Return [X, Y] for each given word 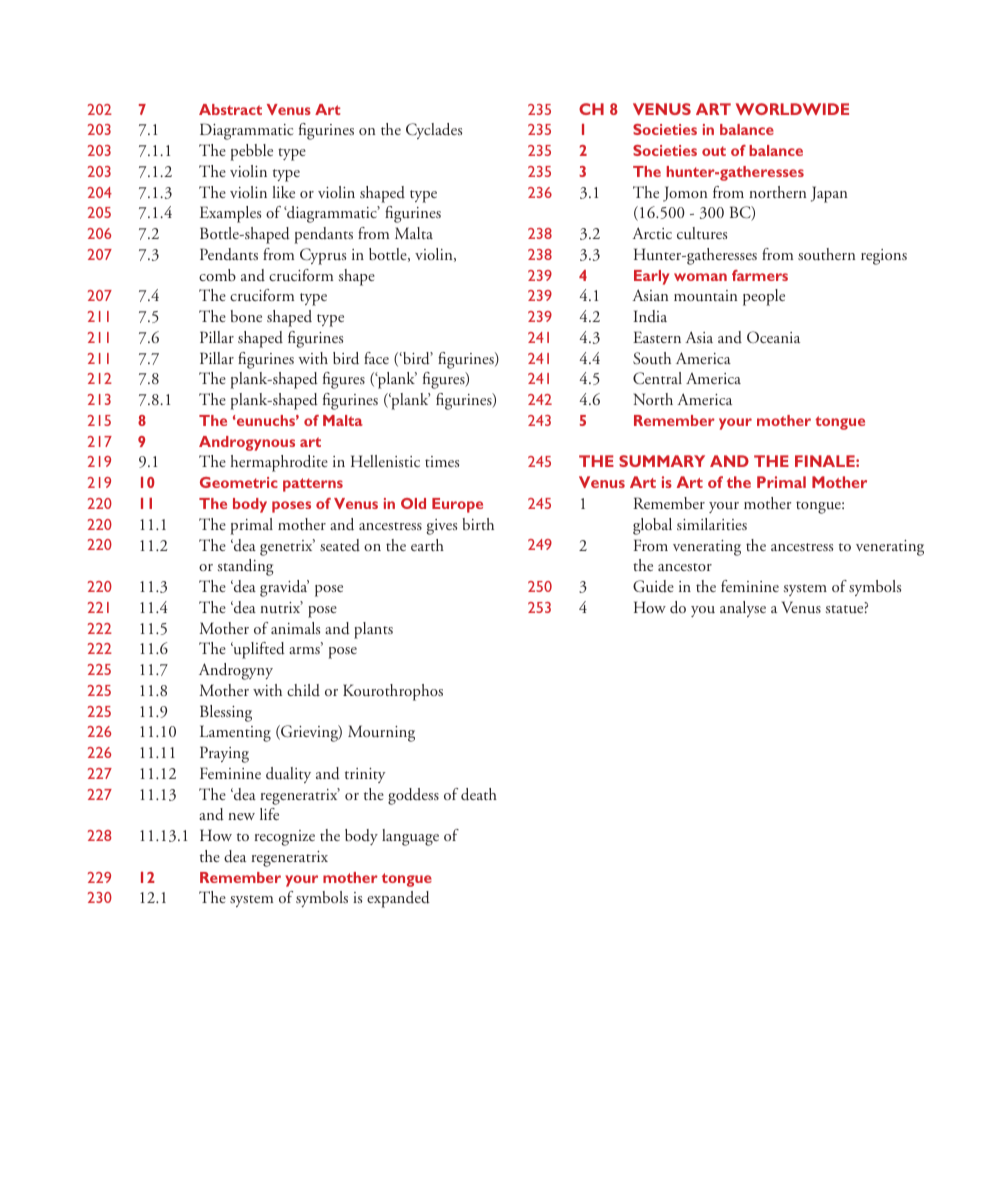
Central [657, 378]
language [410, 837]
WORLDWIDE [792, 109]
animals [295, 628]
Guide [653, 586]
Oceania [773, 337]
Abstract [230, 109]
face [376, 358]
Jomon [685, 194]
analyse [743, 609]
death [479, 794]
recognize [284, 838]
